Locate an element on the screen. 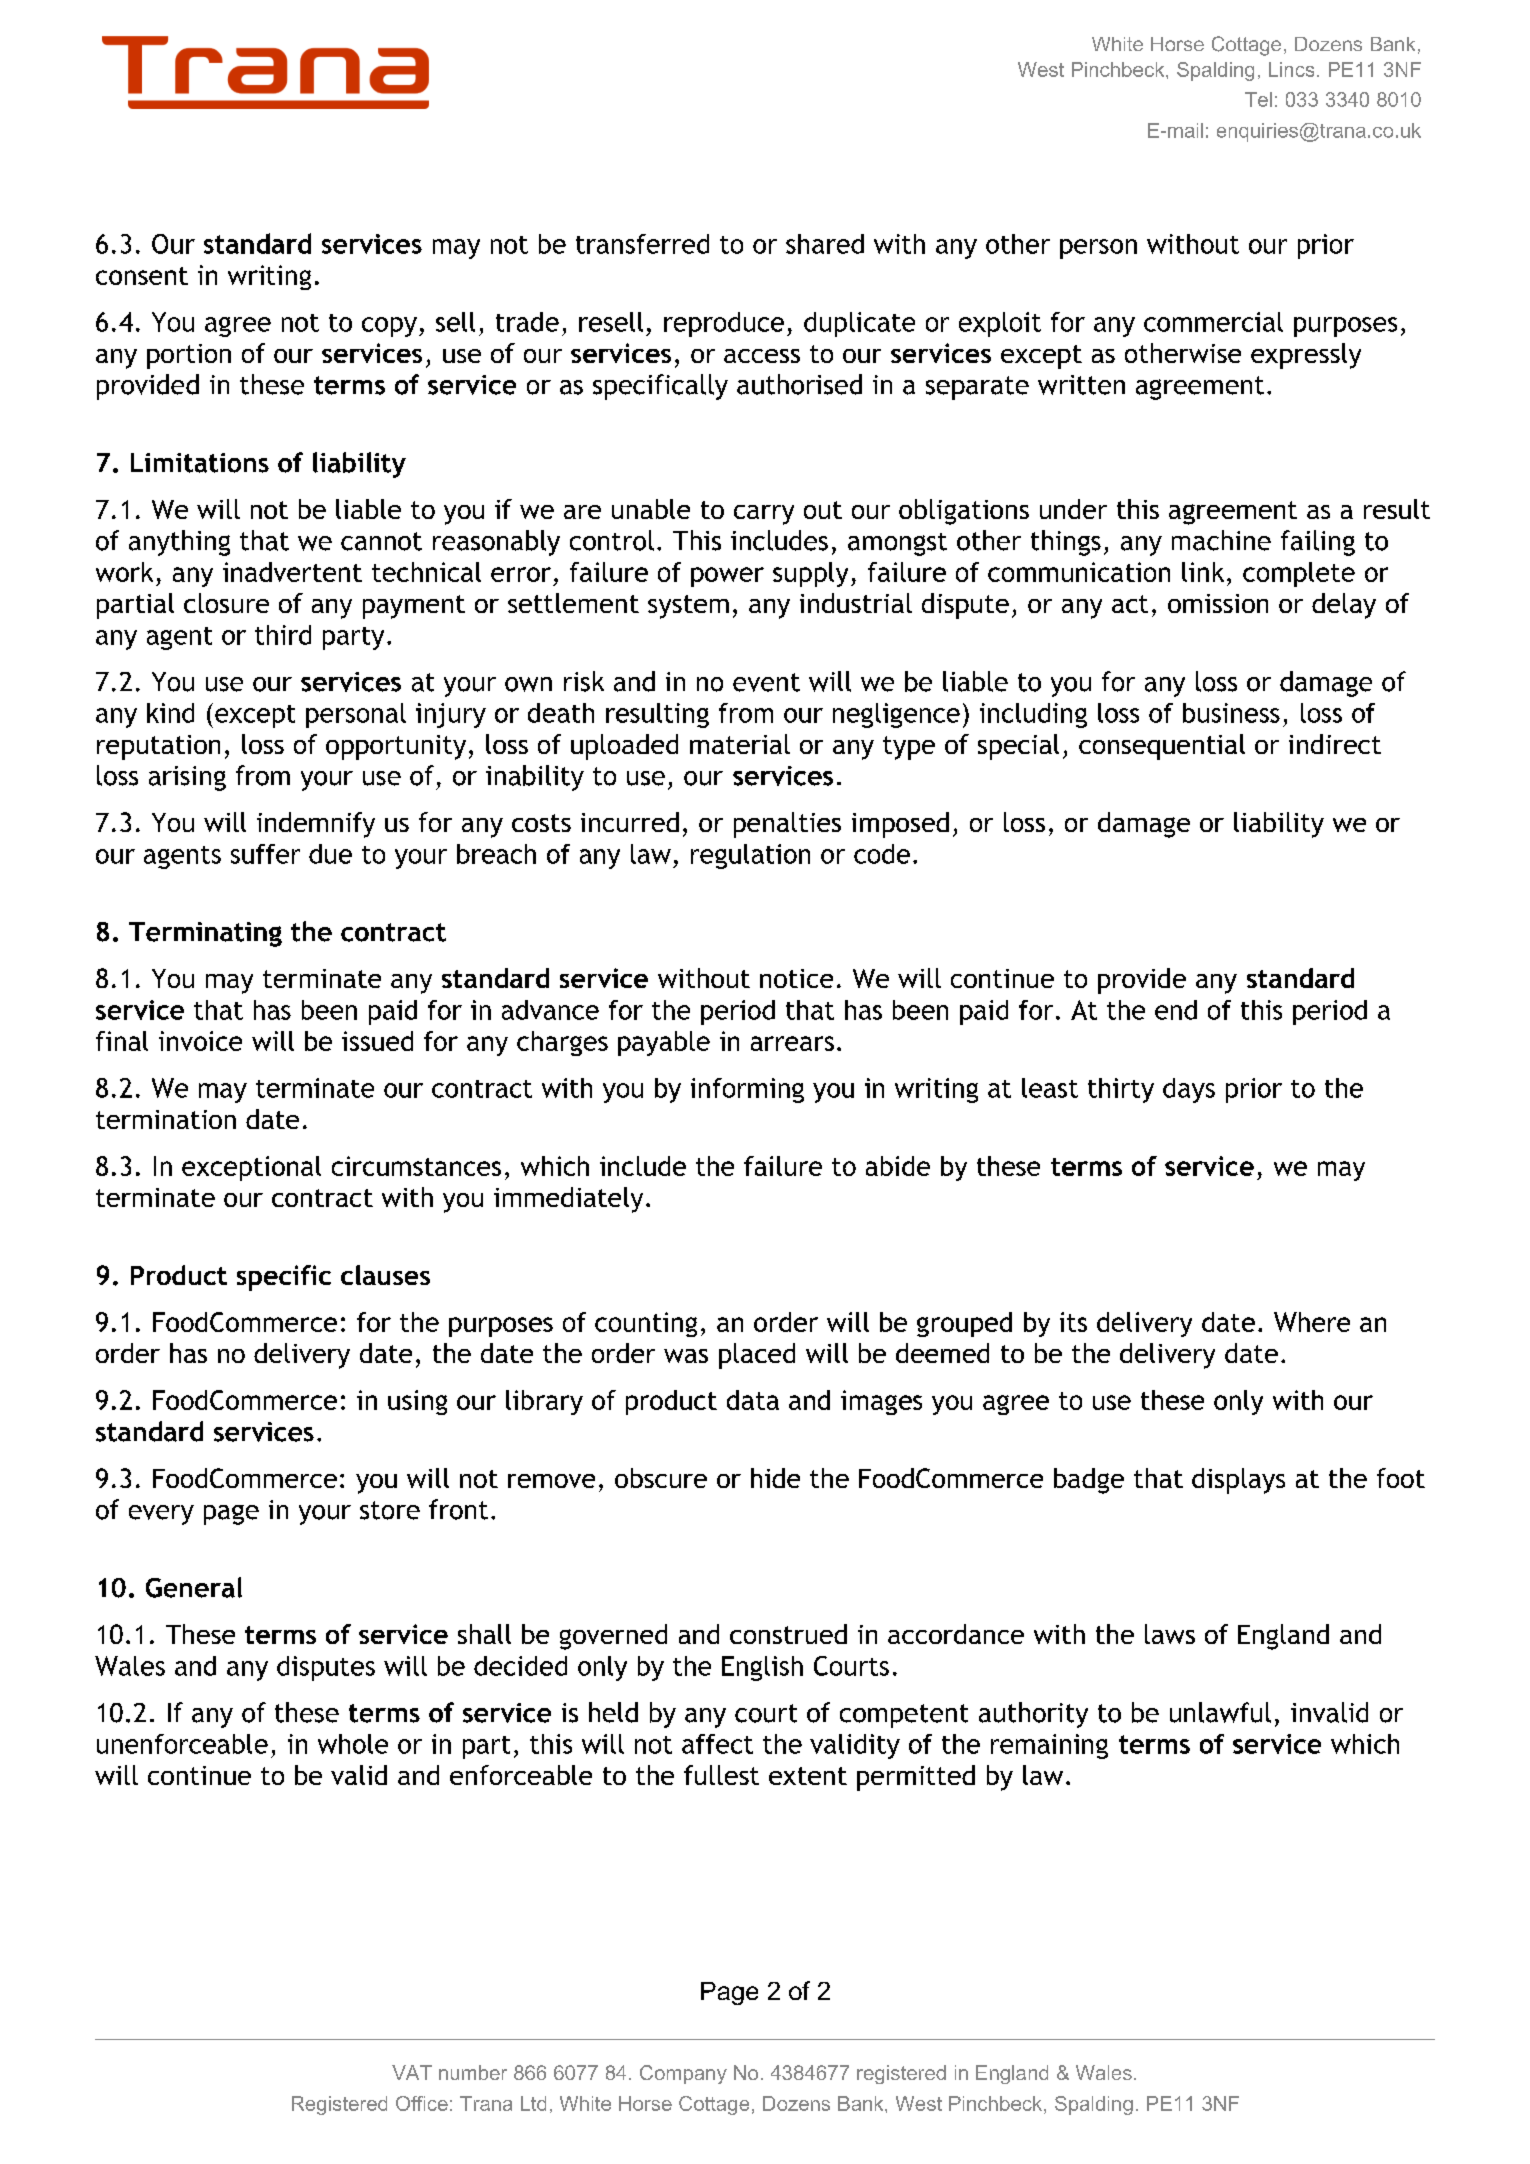 This screenshot has width=1530, height=2164. Company is located at coordinates (683, 2074).
